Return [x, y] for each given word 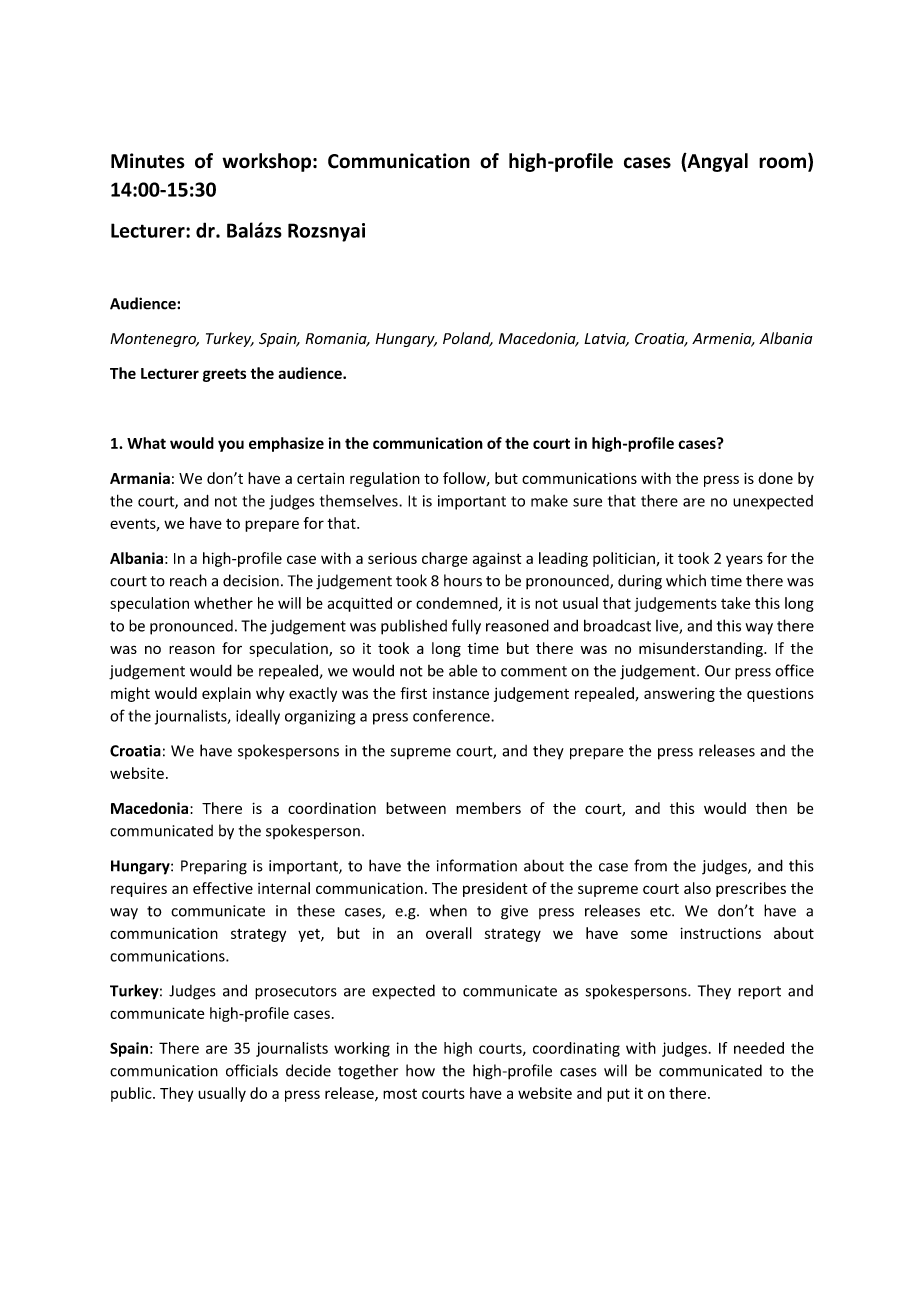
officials [252, 1070]
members [488, 808]
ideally [258, 717]
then [771, 808]
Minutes [147, 161]
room [782, 163]
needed [759, 1048]
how [420, 1070]
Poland [468, 339]
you [231, 446]
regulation [385, 479]
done [775, 478]
